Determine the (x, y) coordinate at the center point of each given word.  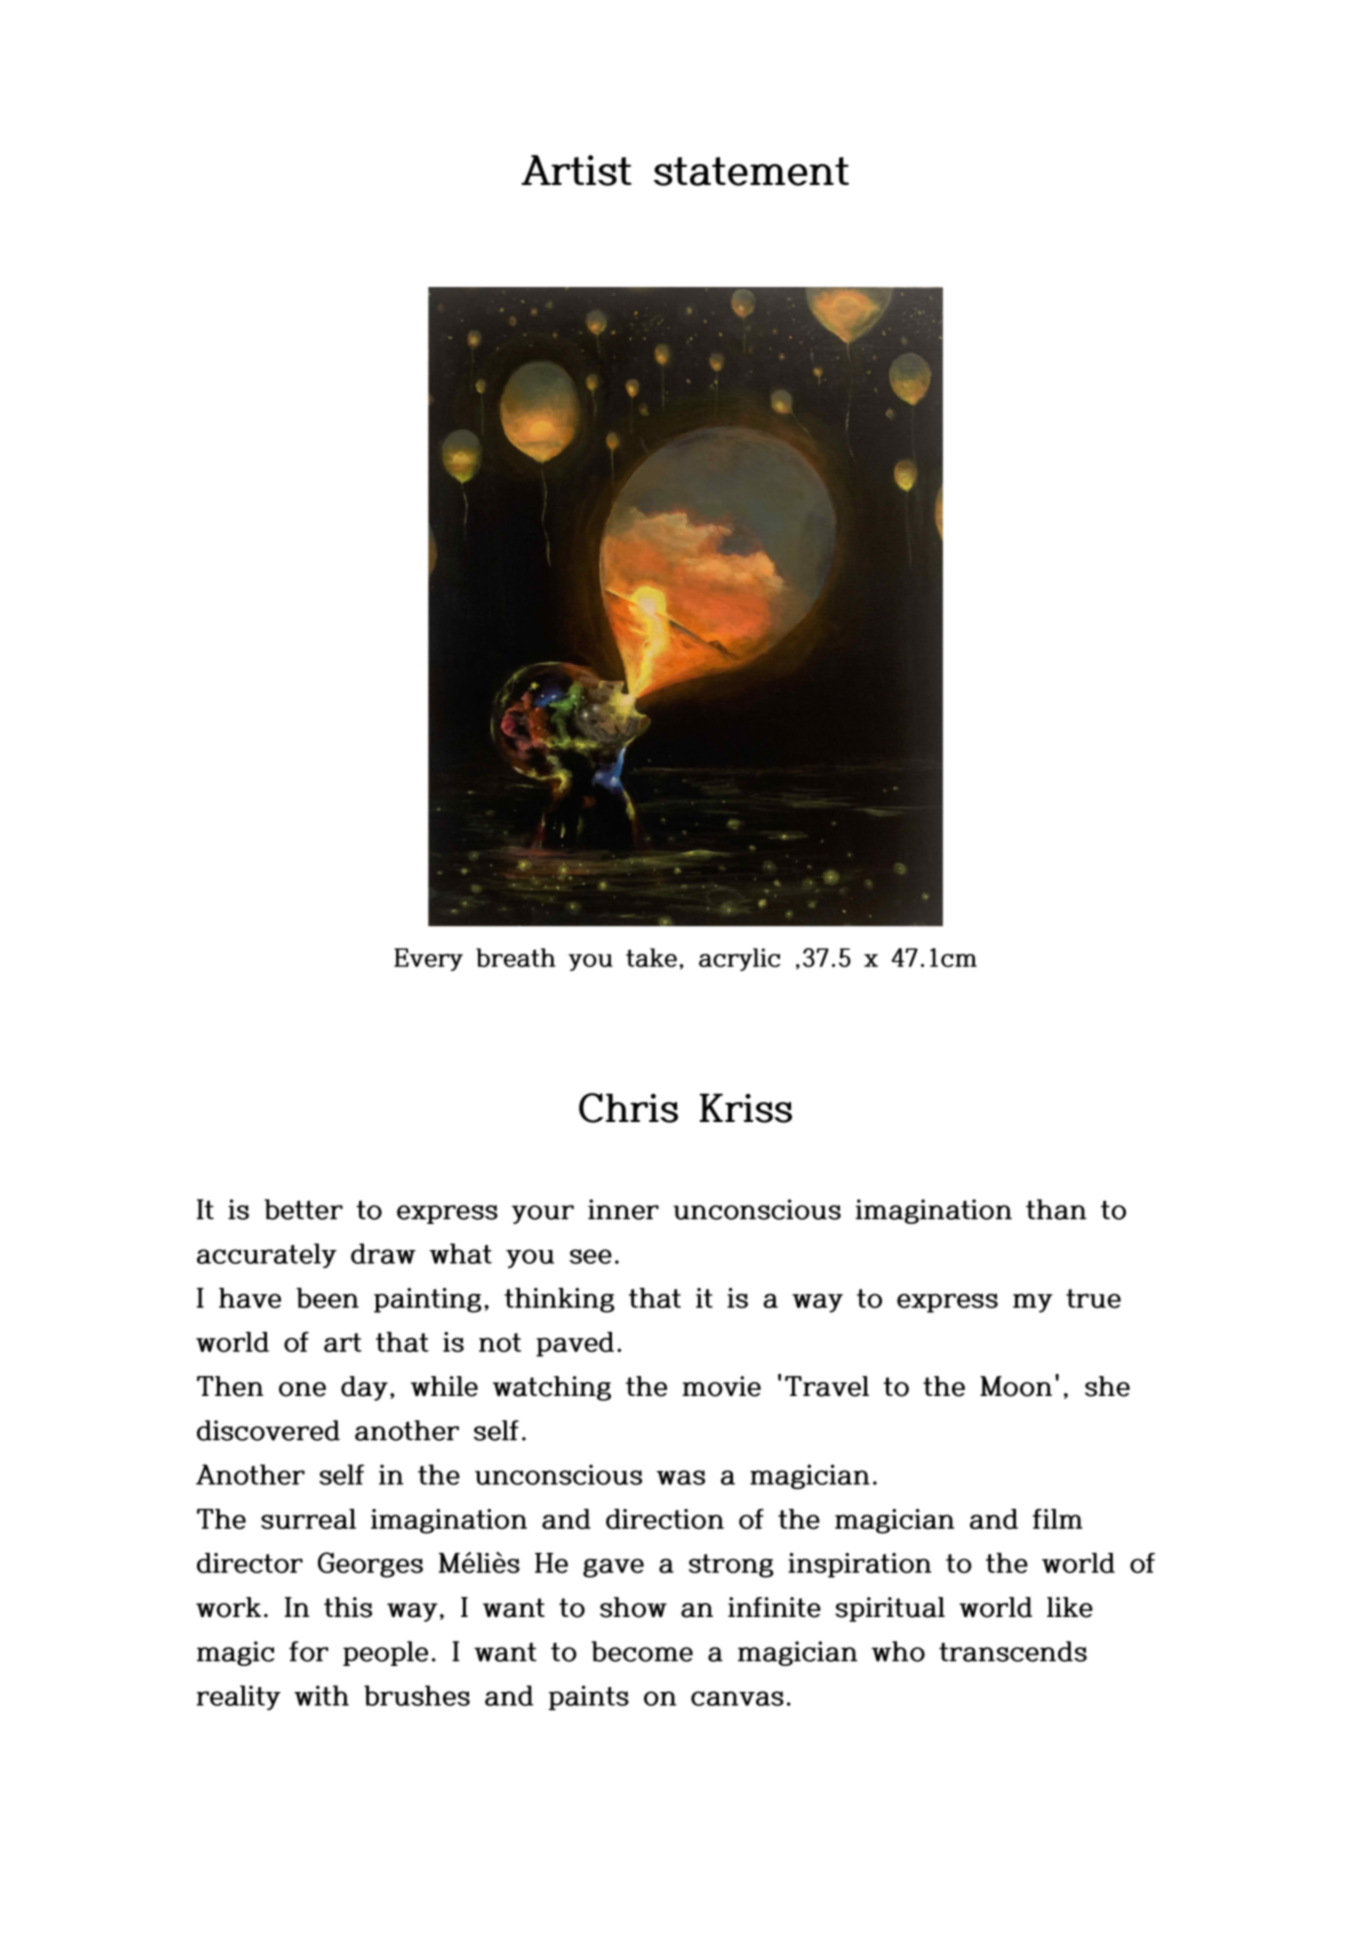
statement (751, 171)
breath (516, 957)
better (304, 1209)
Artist (576, 170)
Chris (628, 1108)
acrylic (739, 959)
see (590, 1256)
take (651, 957)
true (1093, 1298)
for (308, 1651)
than (1056, 1209)
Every (428, 959)
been (327, 1298)
